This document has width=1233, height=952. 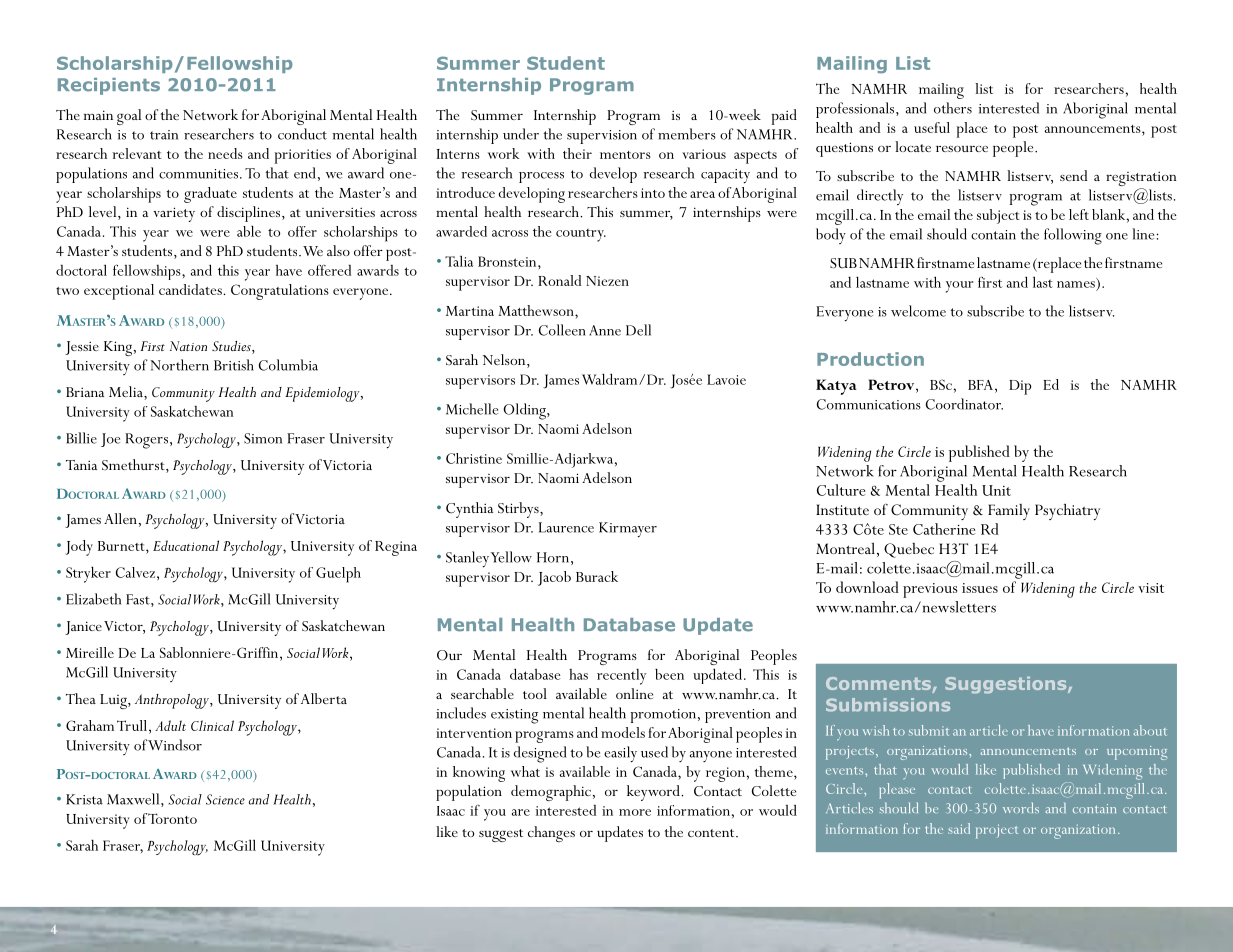 What do you see at coordinates (621, 677) in the document?
I see `recently` at bounding box center [621, 677].
